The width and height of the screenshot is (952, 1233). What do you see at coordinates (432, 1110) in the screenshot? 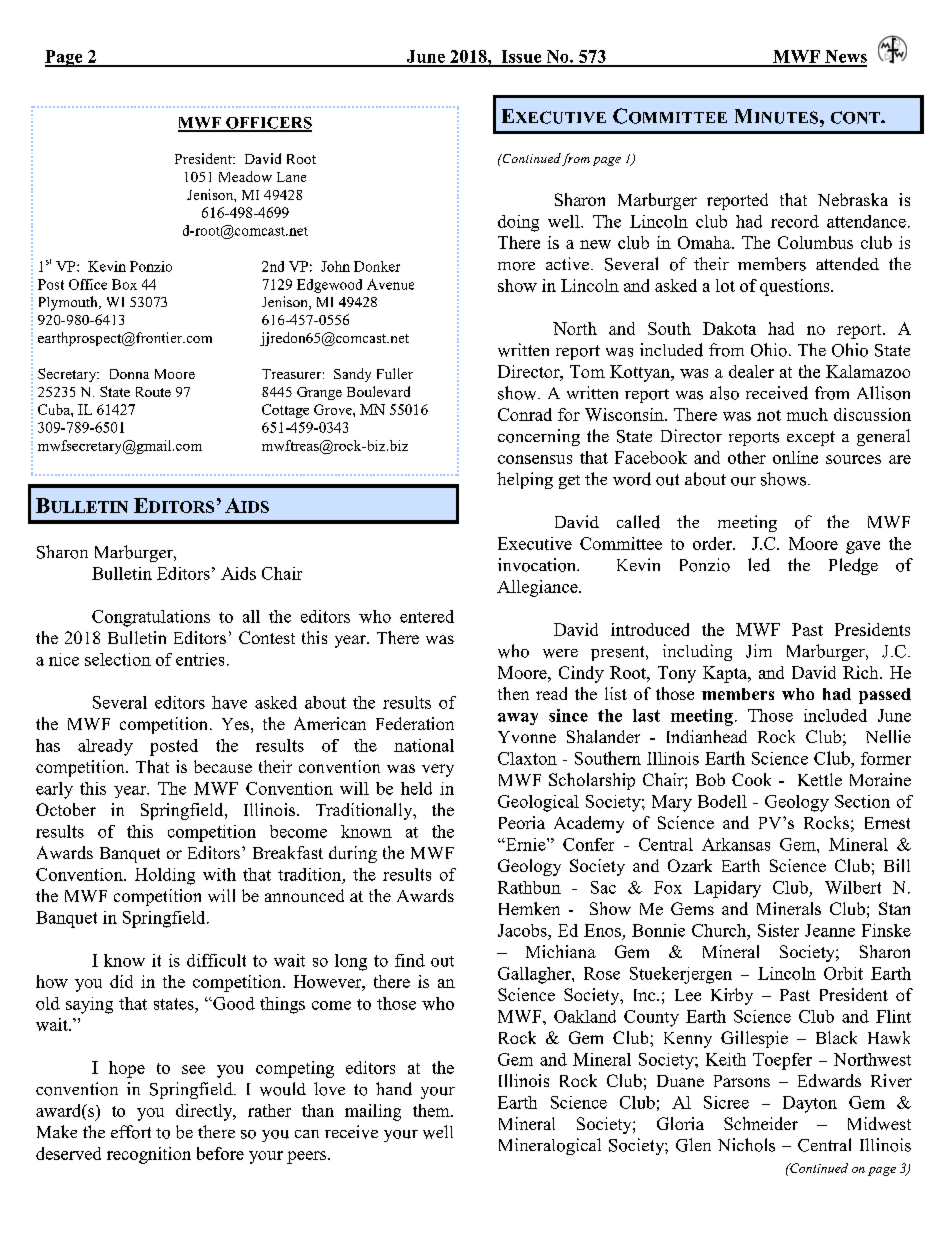
I see `them` at bounding box center [432, 1110].
